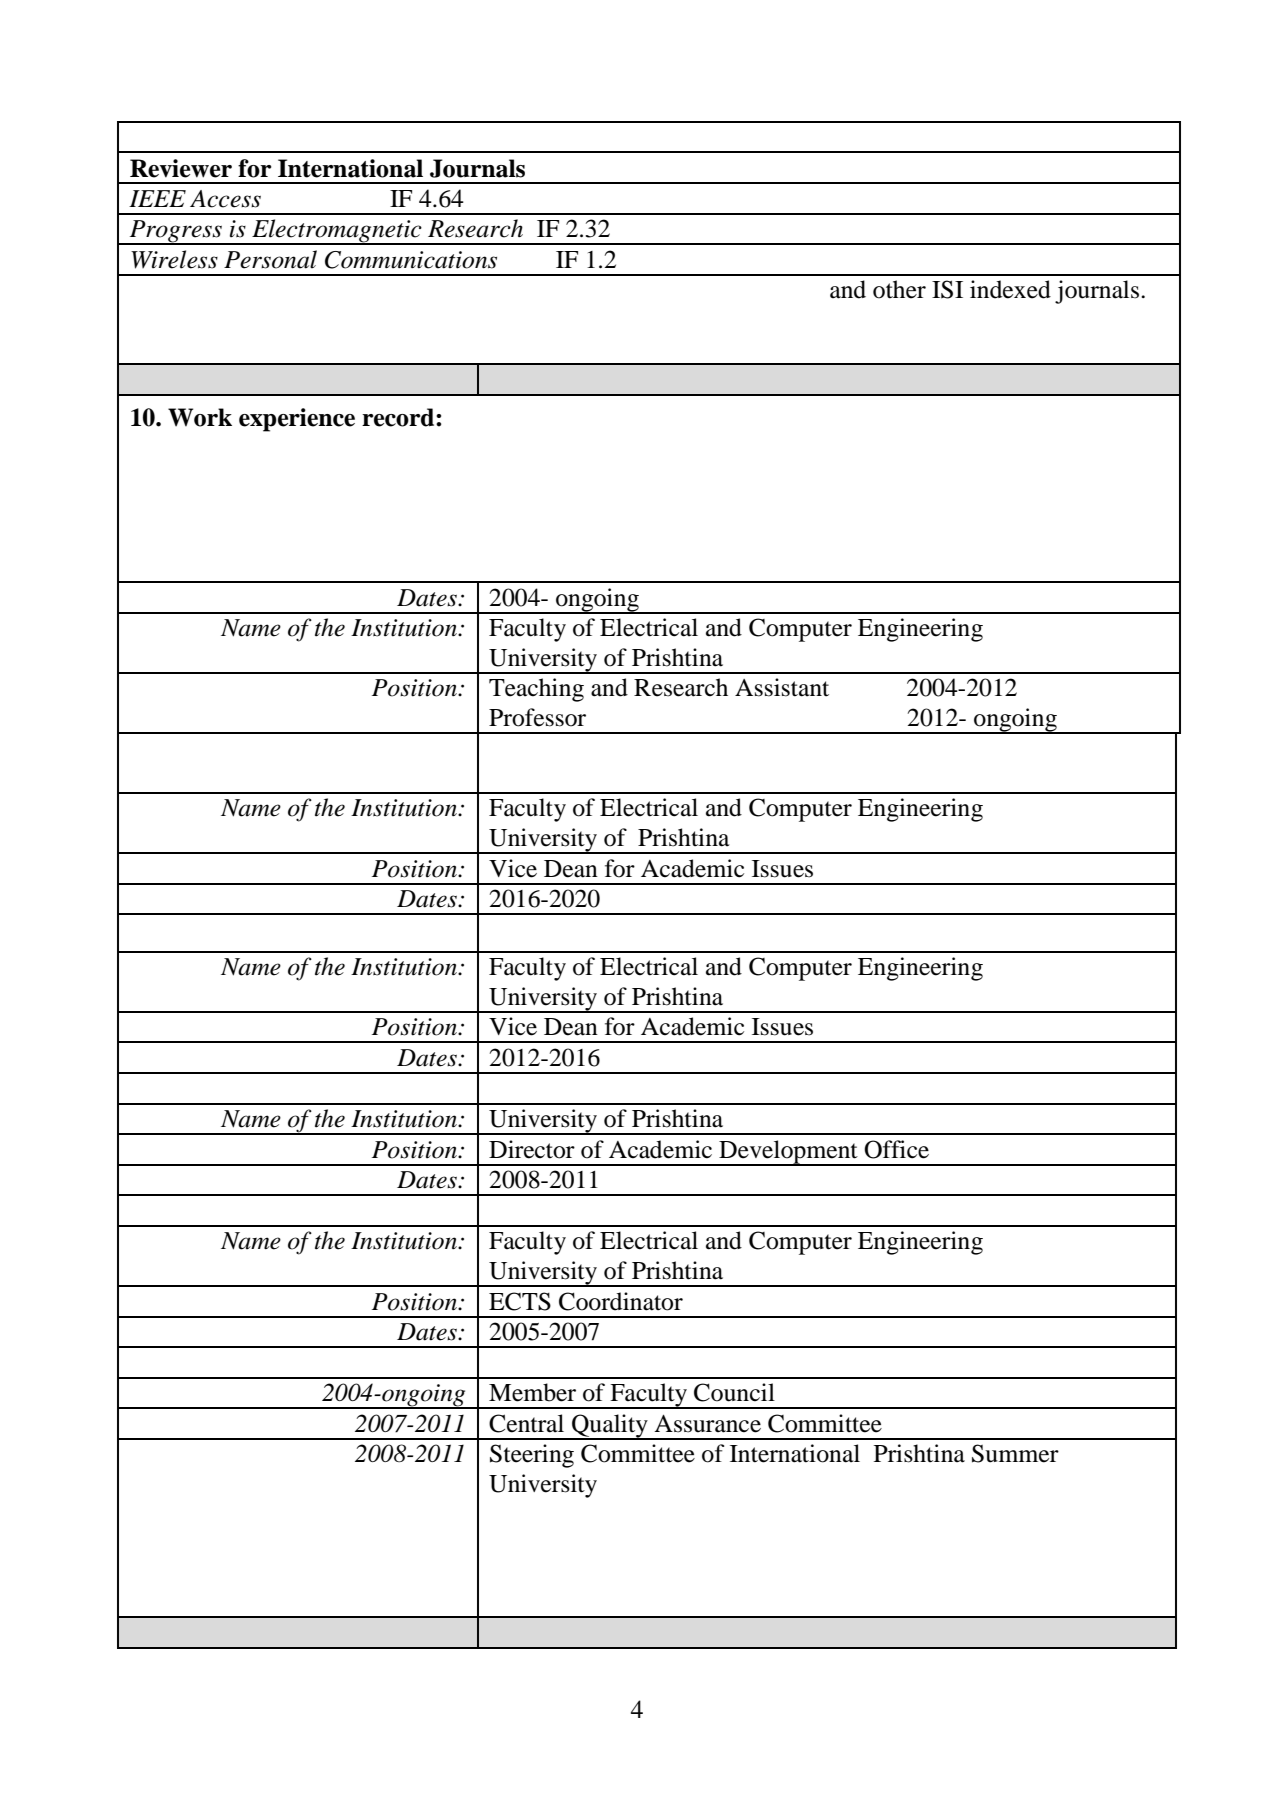 The height and width of the page is (1801, 1274). What do you see at coordinates (526, 1423) in the page?
I see `Central` at bounding box center [526, 1423].
